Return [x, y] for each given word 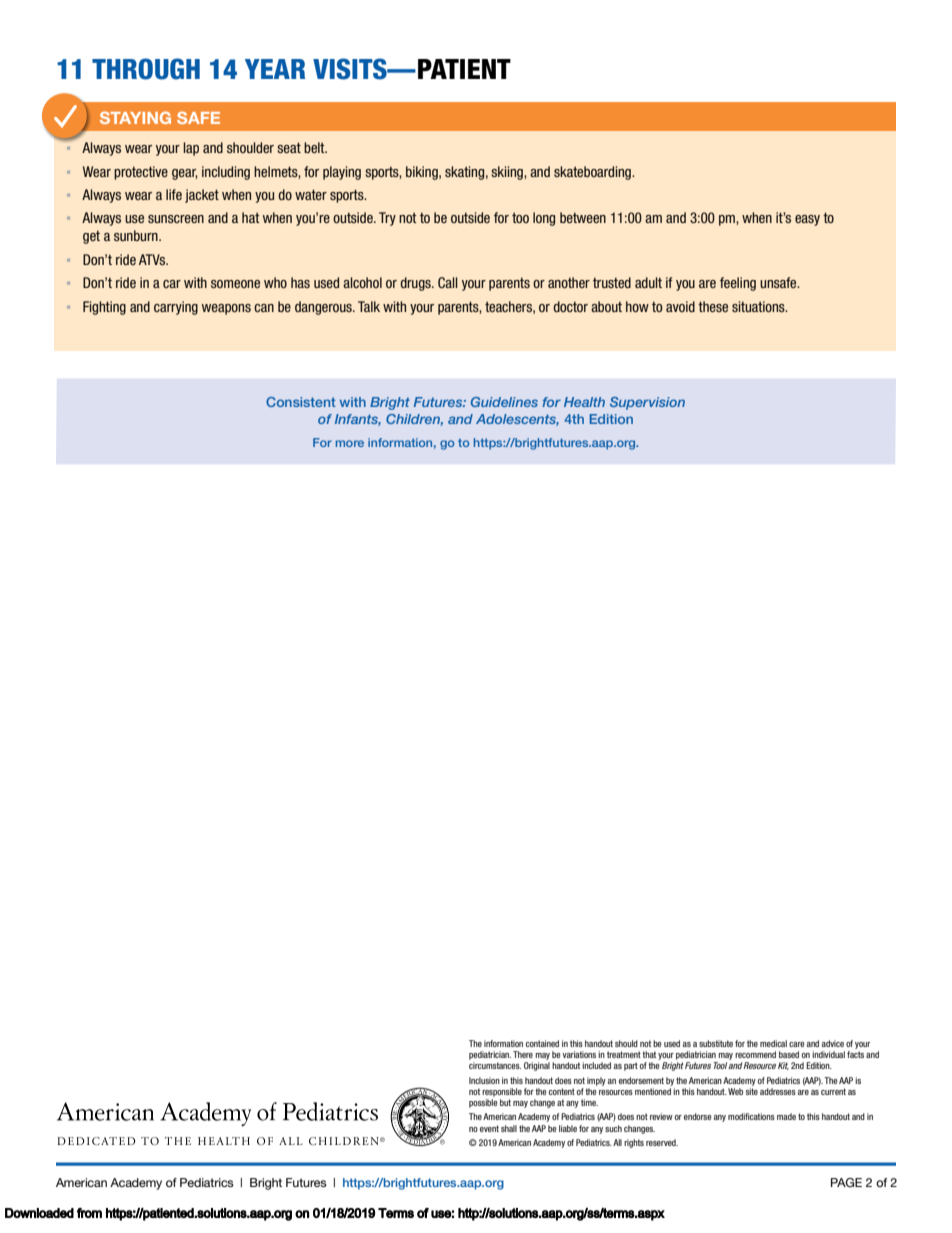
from [89, 1213]
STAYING [135, 117]
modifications [751, 1116]
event [489, 1128]
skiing [508, 173]
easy [807, 220]
